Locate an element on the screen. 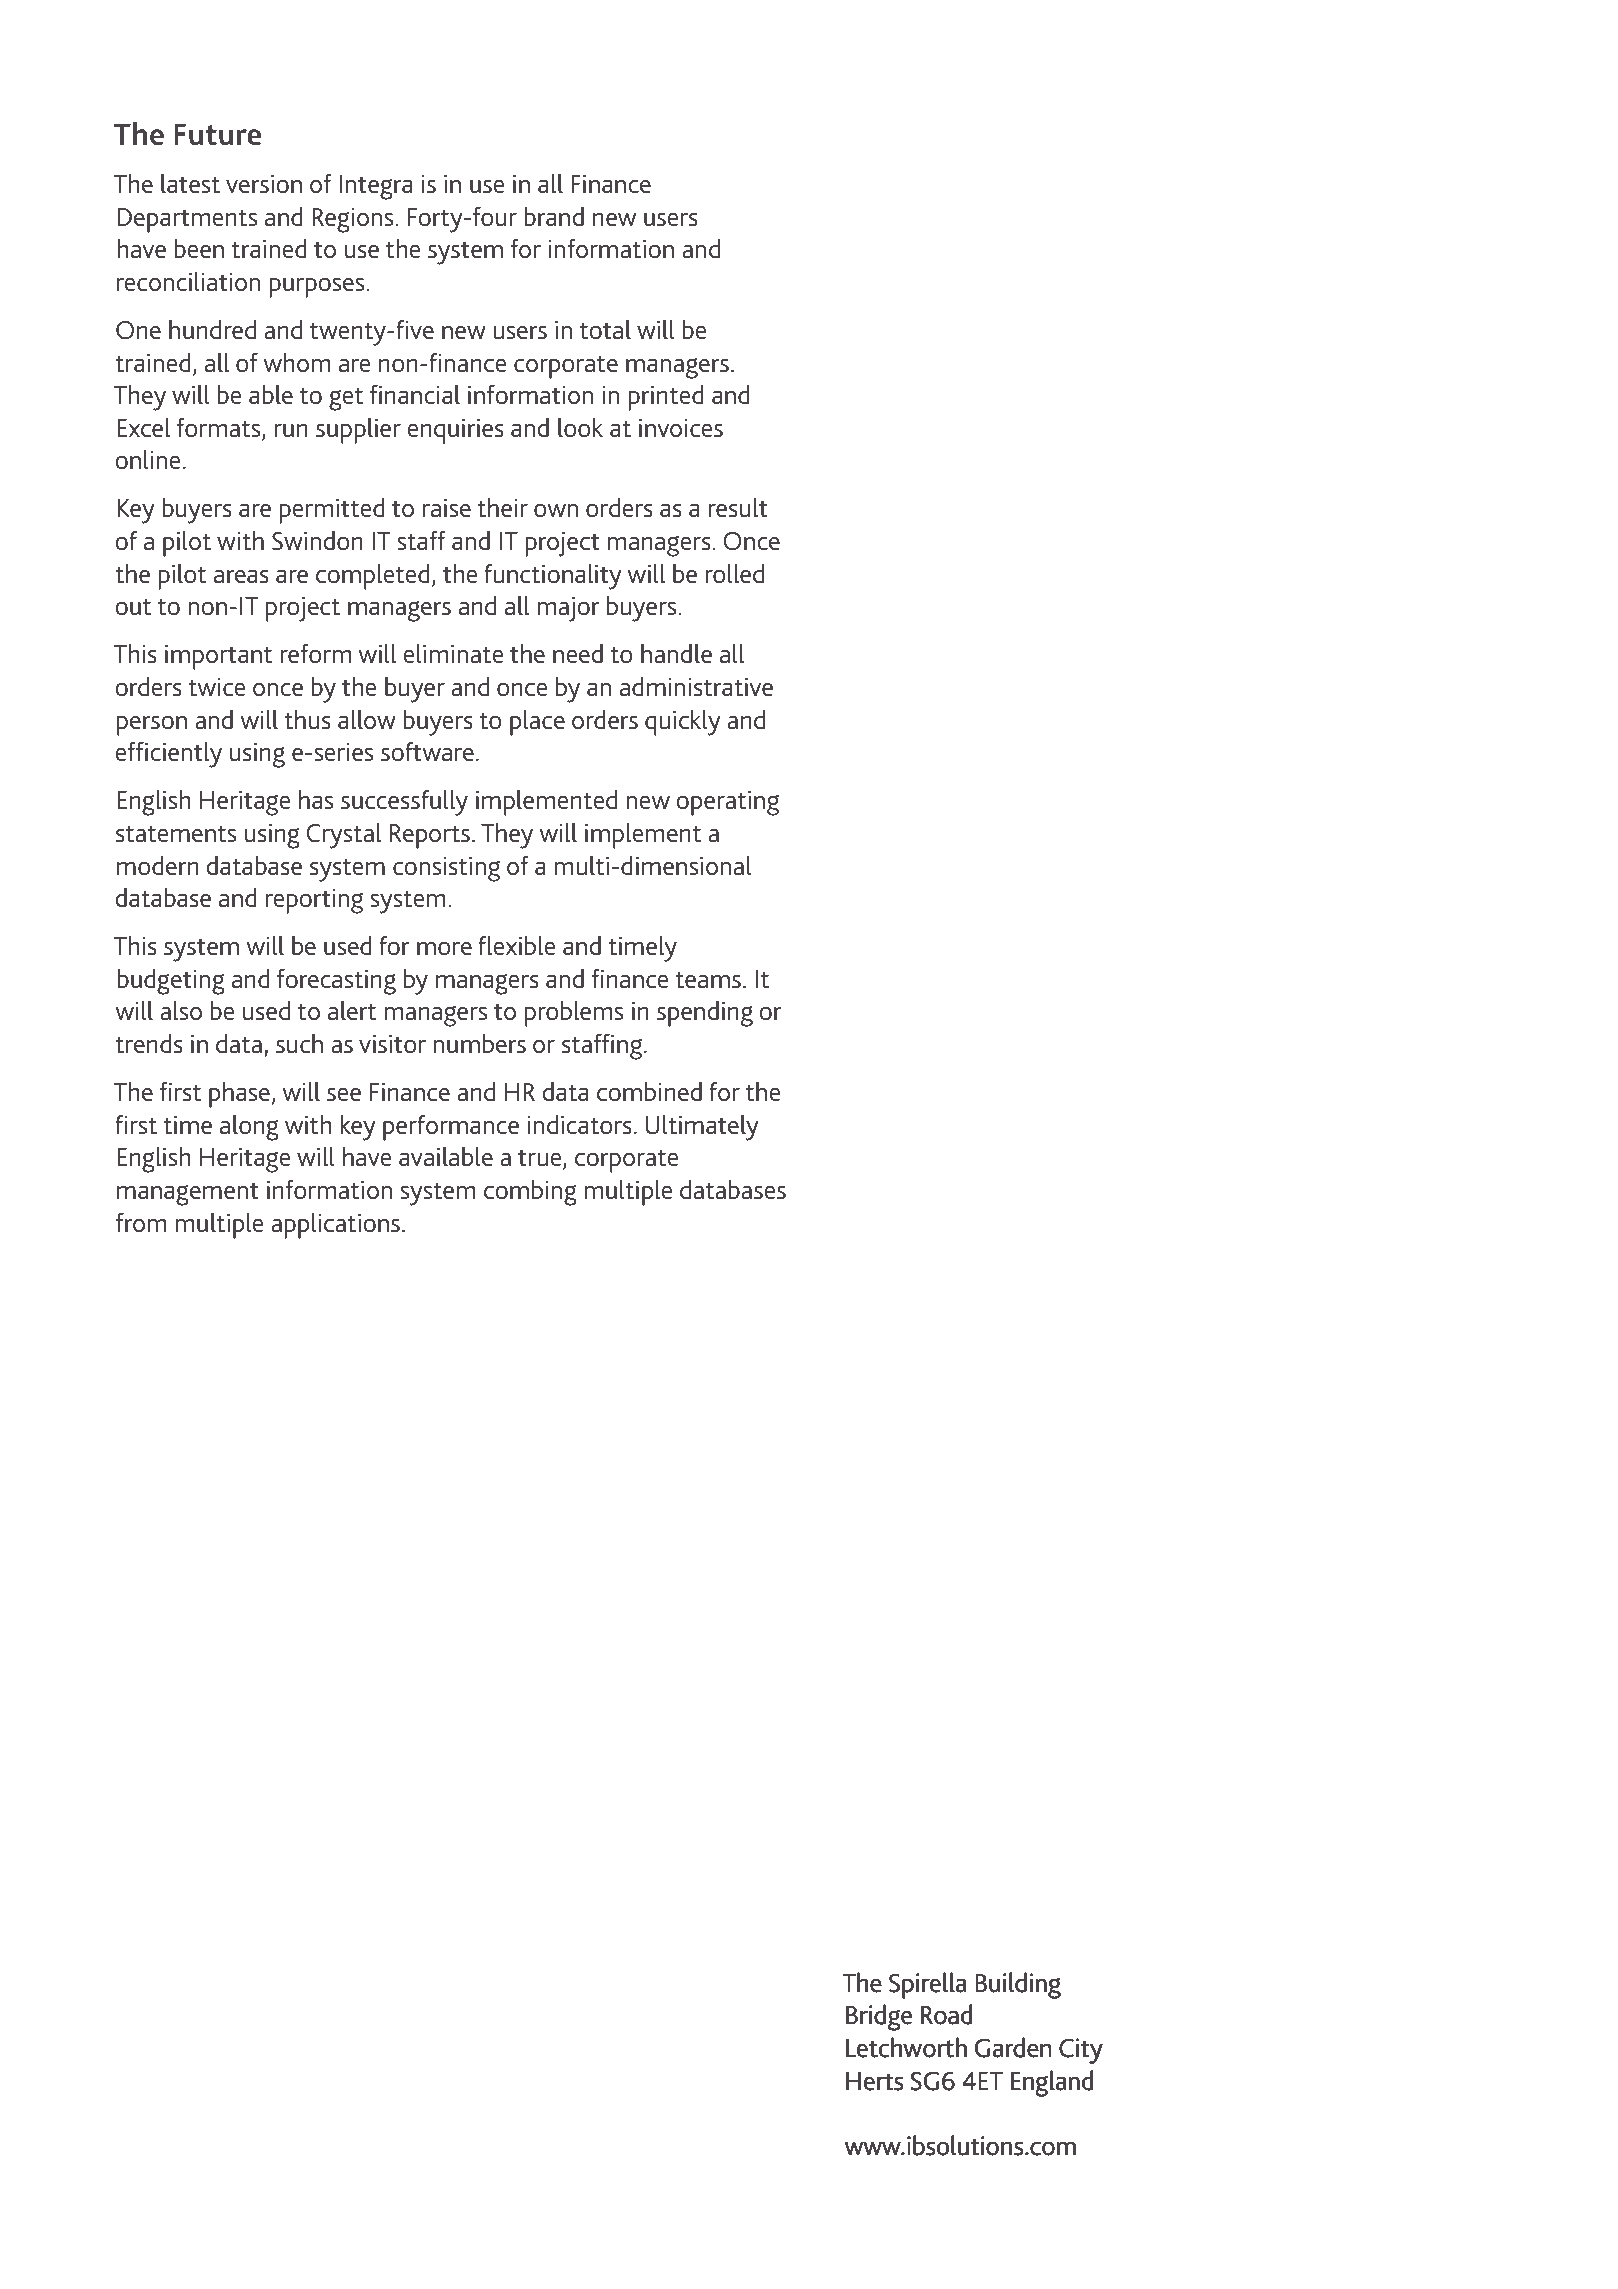  Herts is located at coordinates (874, 2081).
